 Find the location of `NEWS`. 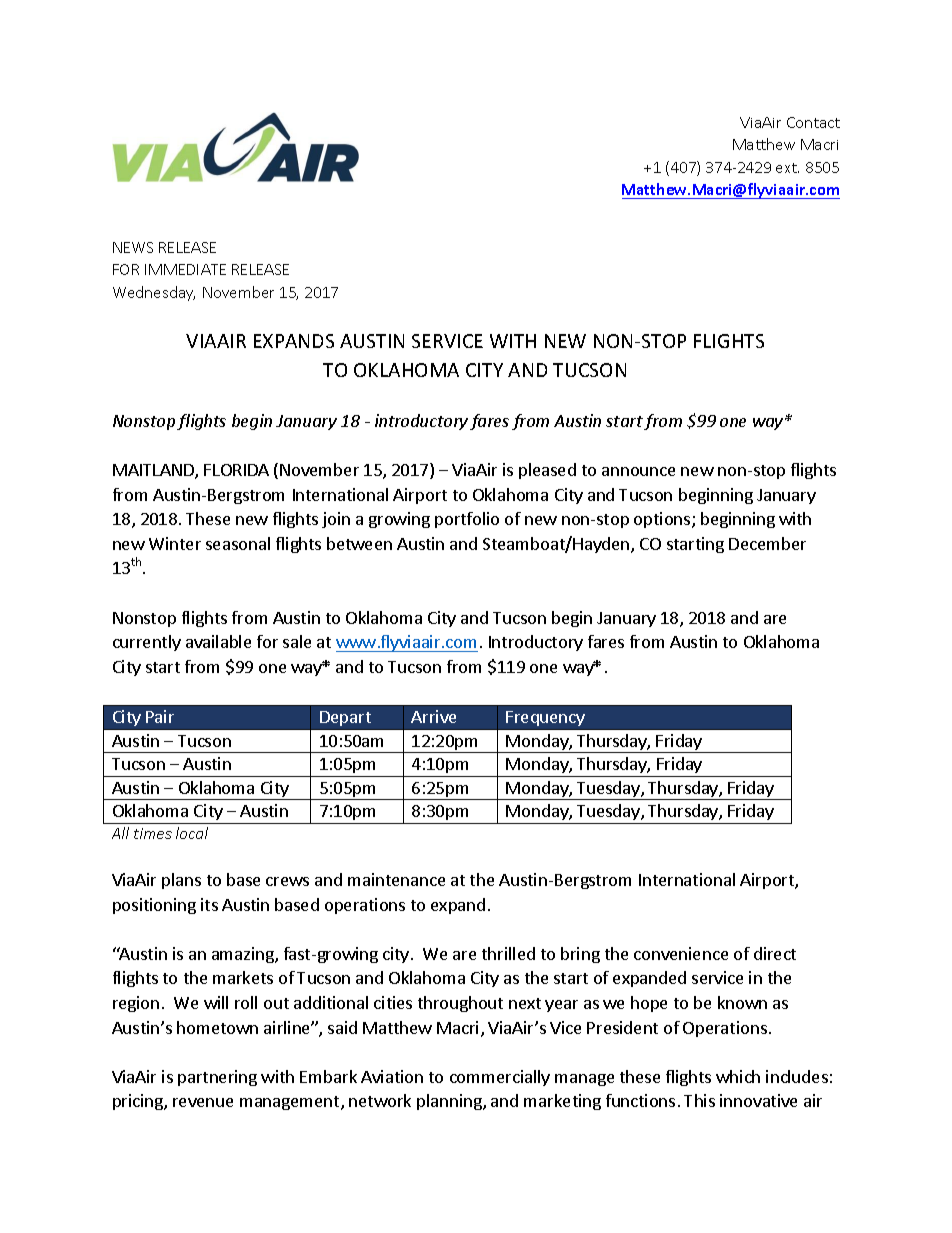

NEWS is located at coordinates (133, 247).
